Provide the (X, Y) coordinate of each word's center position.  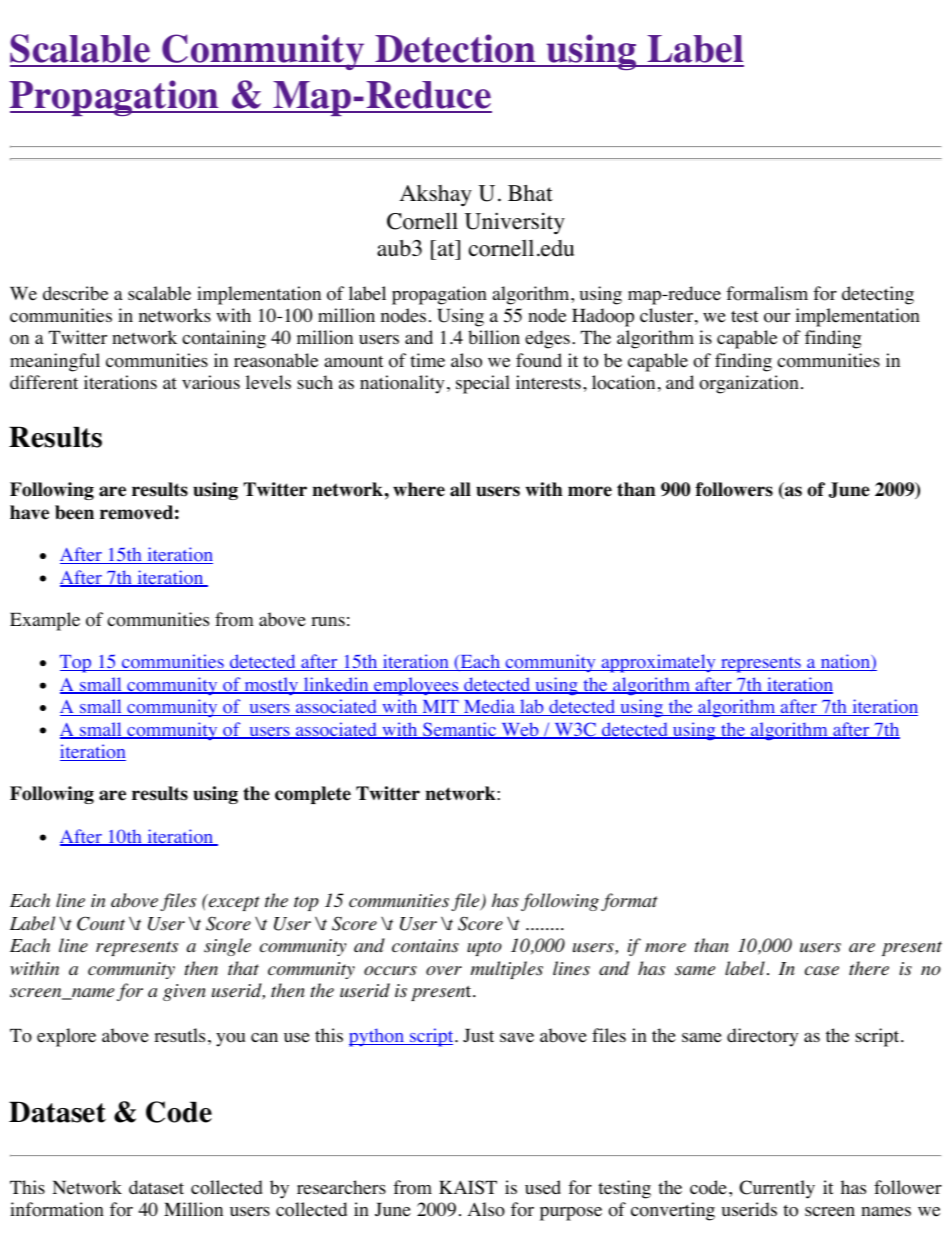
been (74, 512)
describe (75, 293)
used (543, 1187)
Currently (777, 1189)
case (822, 971)
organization (749, 384)
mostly (271, 686)
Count (101, 923)
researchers (341, 1187)
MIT (440, 708)
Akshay (435, 196)
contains (425, 946)
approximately (658, 663)
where (419, 489)
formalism (767, 293)
